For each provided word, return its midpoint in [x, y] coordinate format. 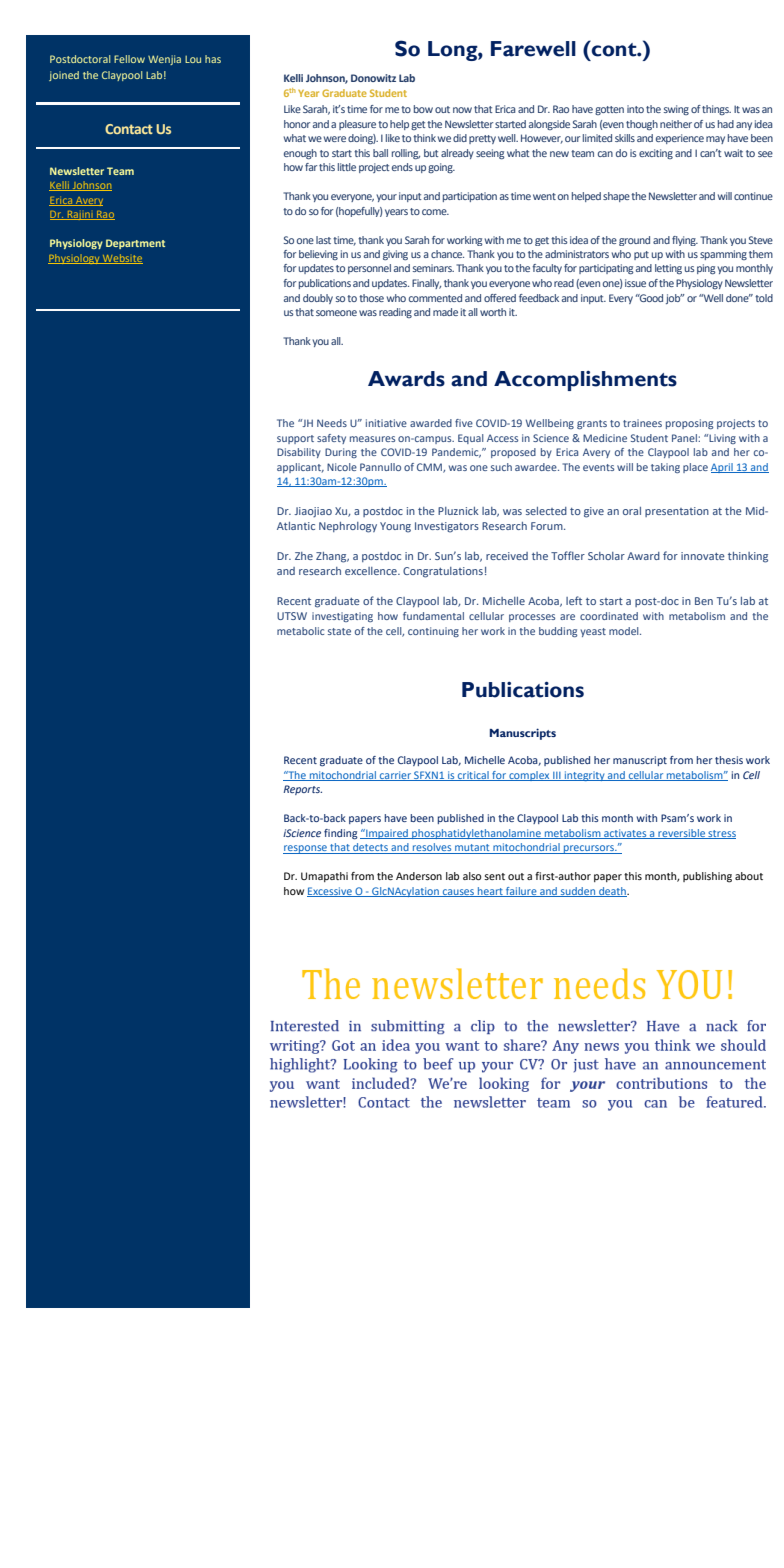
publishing [707, 877]
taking [665, 468]
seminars [433, 268]
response [306, 849]
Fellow [129, 59]
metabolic [300, 631]
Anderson [419, 876]
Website [122, 259]
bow [423, 109]
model [625, 631]
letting [668, 269]
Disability [299, 453]
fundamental [433, 616]
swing [676, 110]
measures [372, 439]
